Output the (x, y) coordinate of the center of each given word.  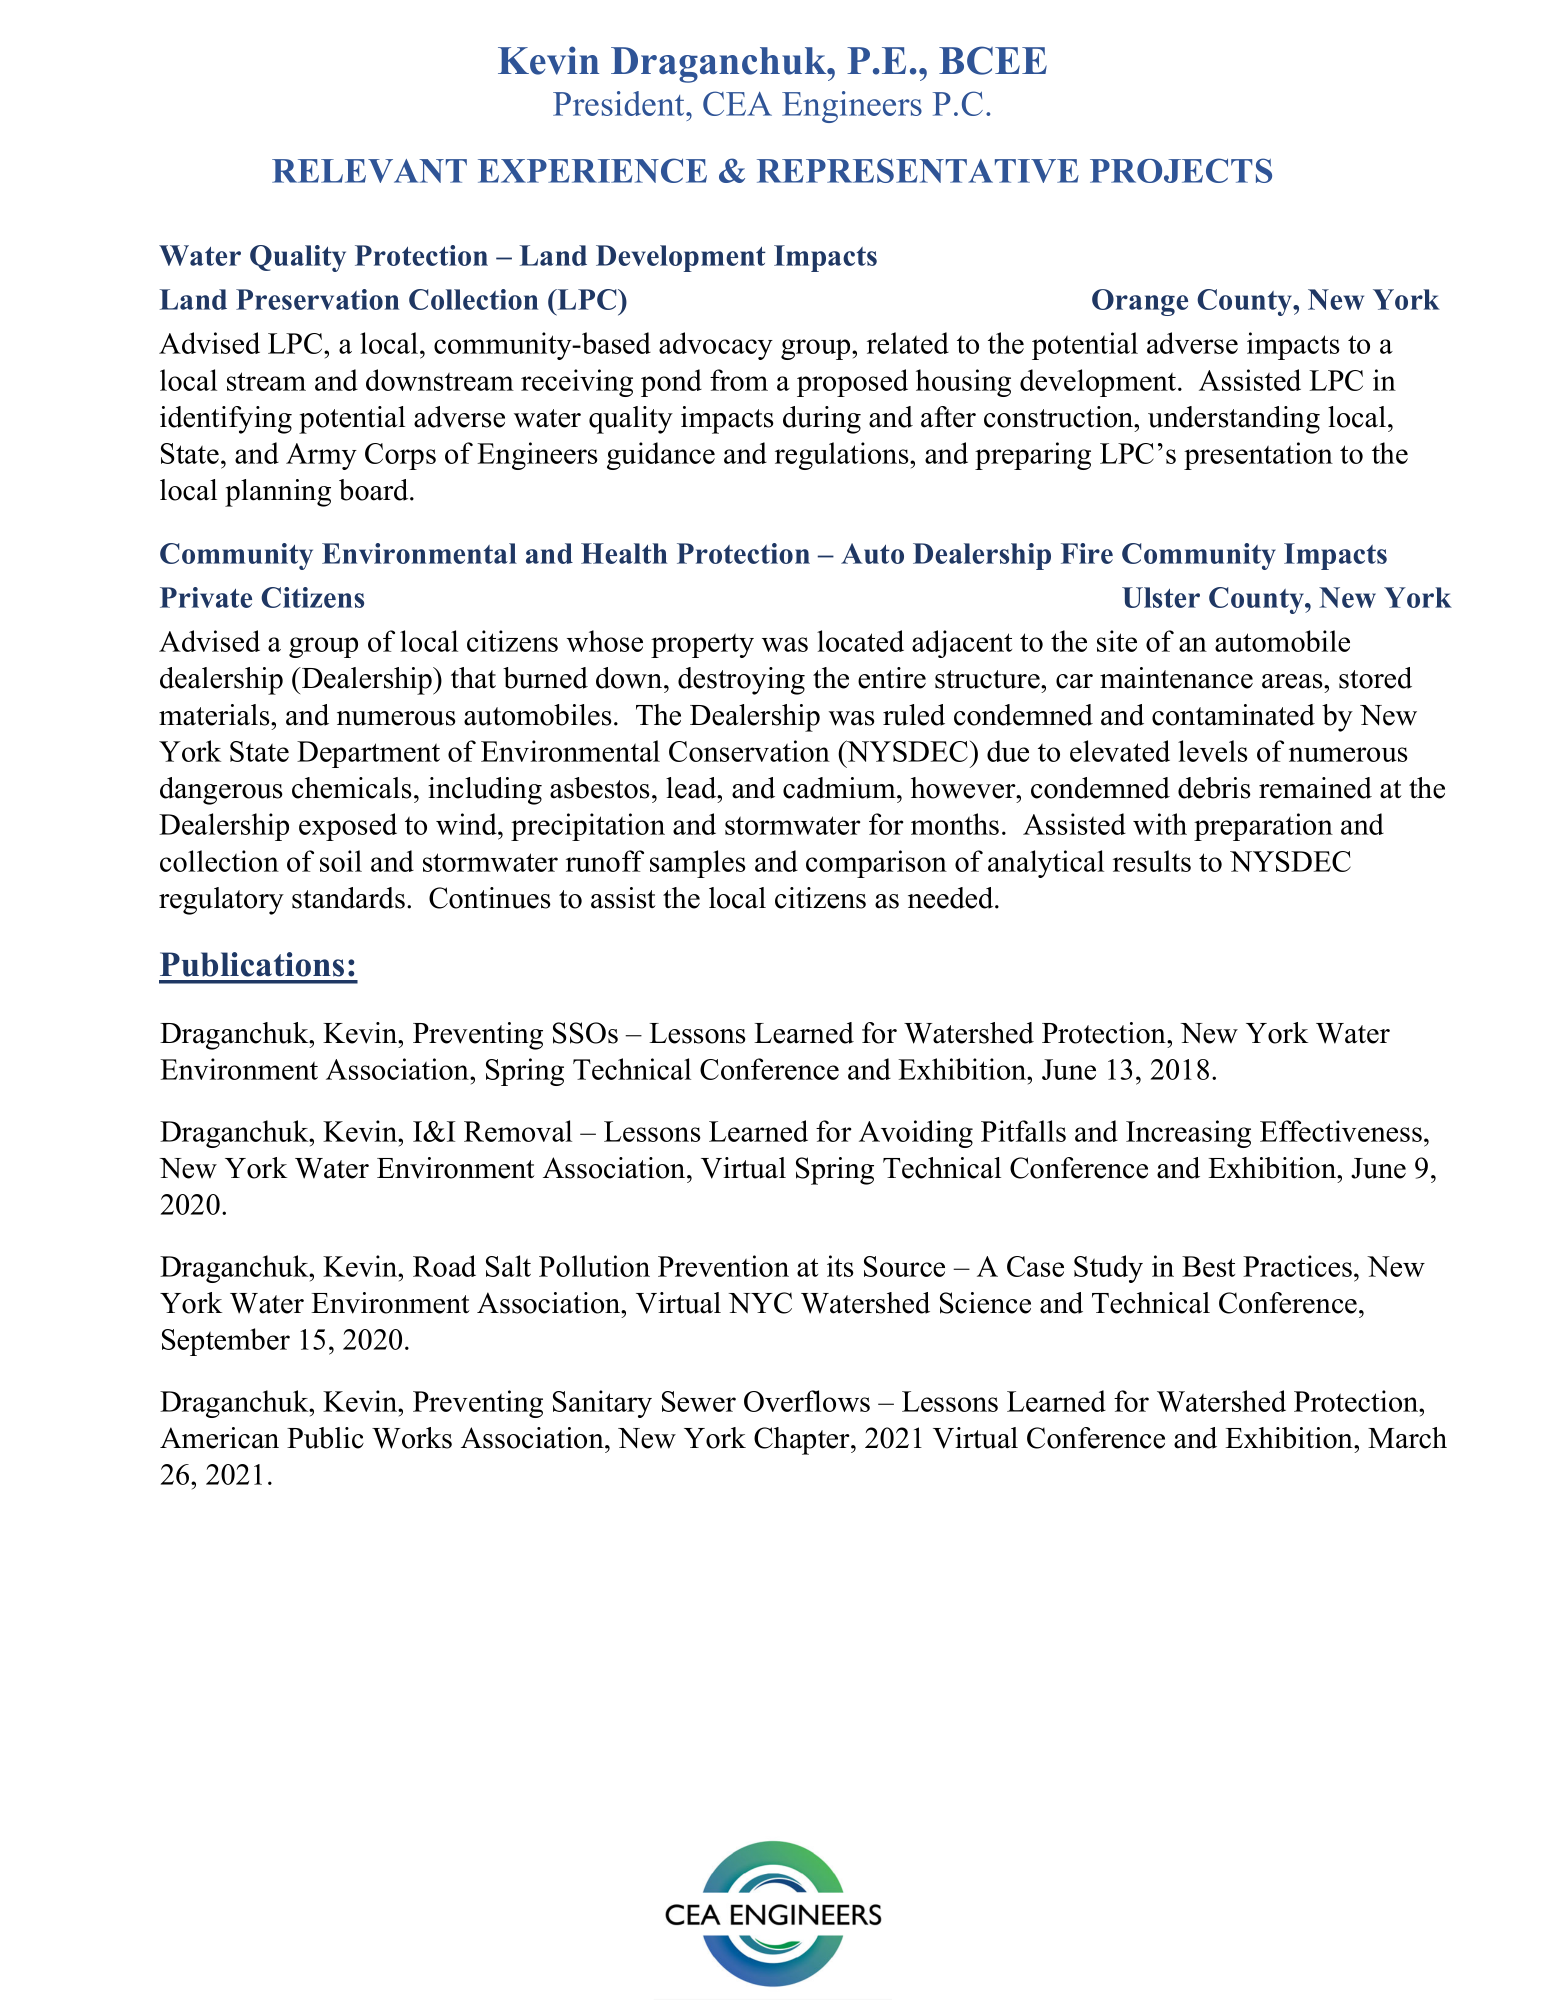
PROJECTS (1181, 170)
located (860, 641)
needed (952, 898)
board (375, 490)
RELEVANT (369, 171)
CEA (737, 103)
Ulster (1161, 597)
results (1152, 861)
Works (412, 1438)
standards (348, 898)
